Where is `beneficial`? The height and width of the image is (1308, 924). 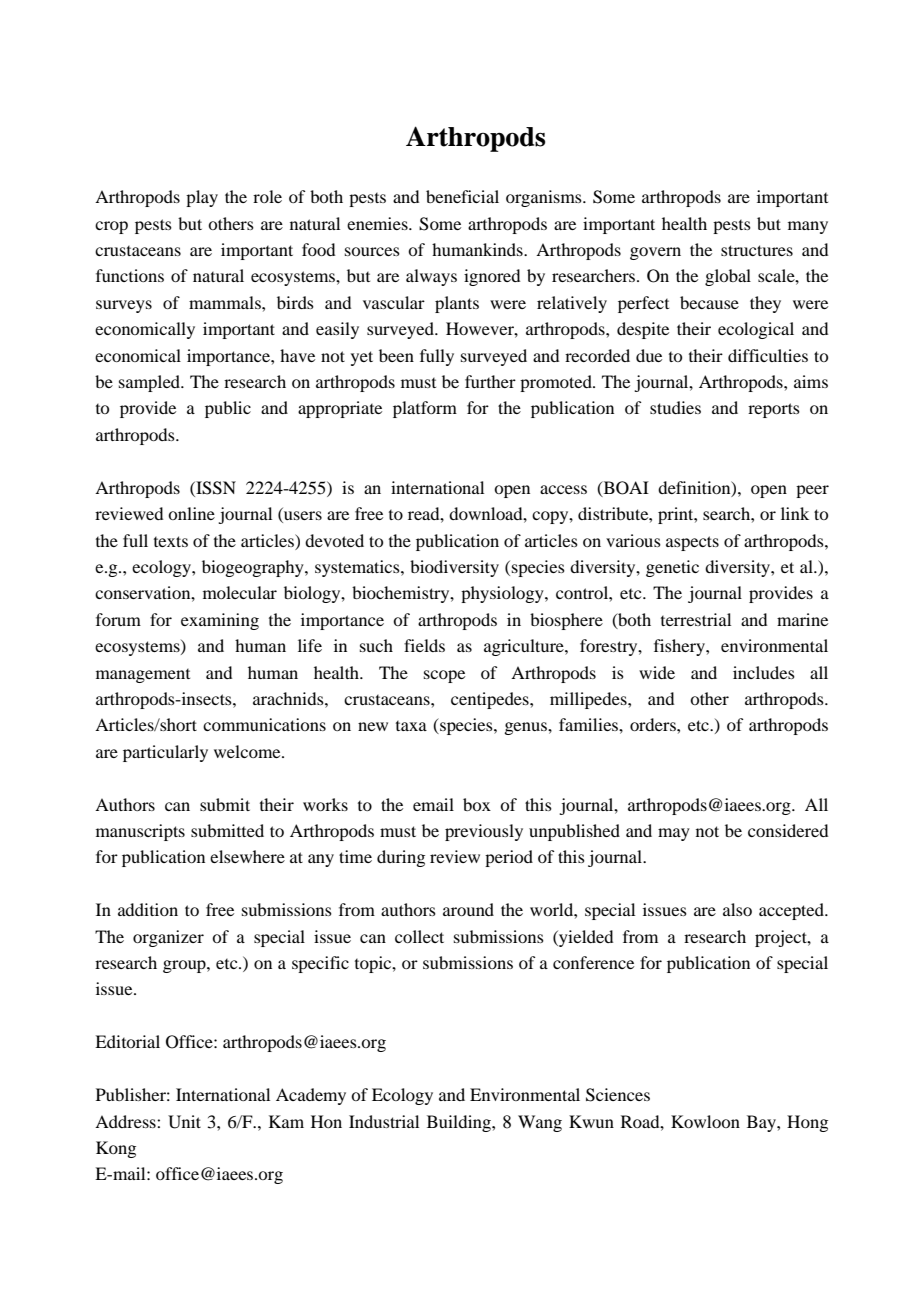
beneficial is located at coordinates (462, 196).
